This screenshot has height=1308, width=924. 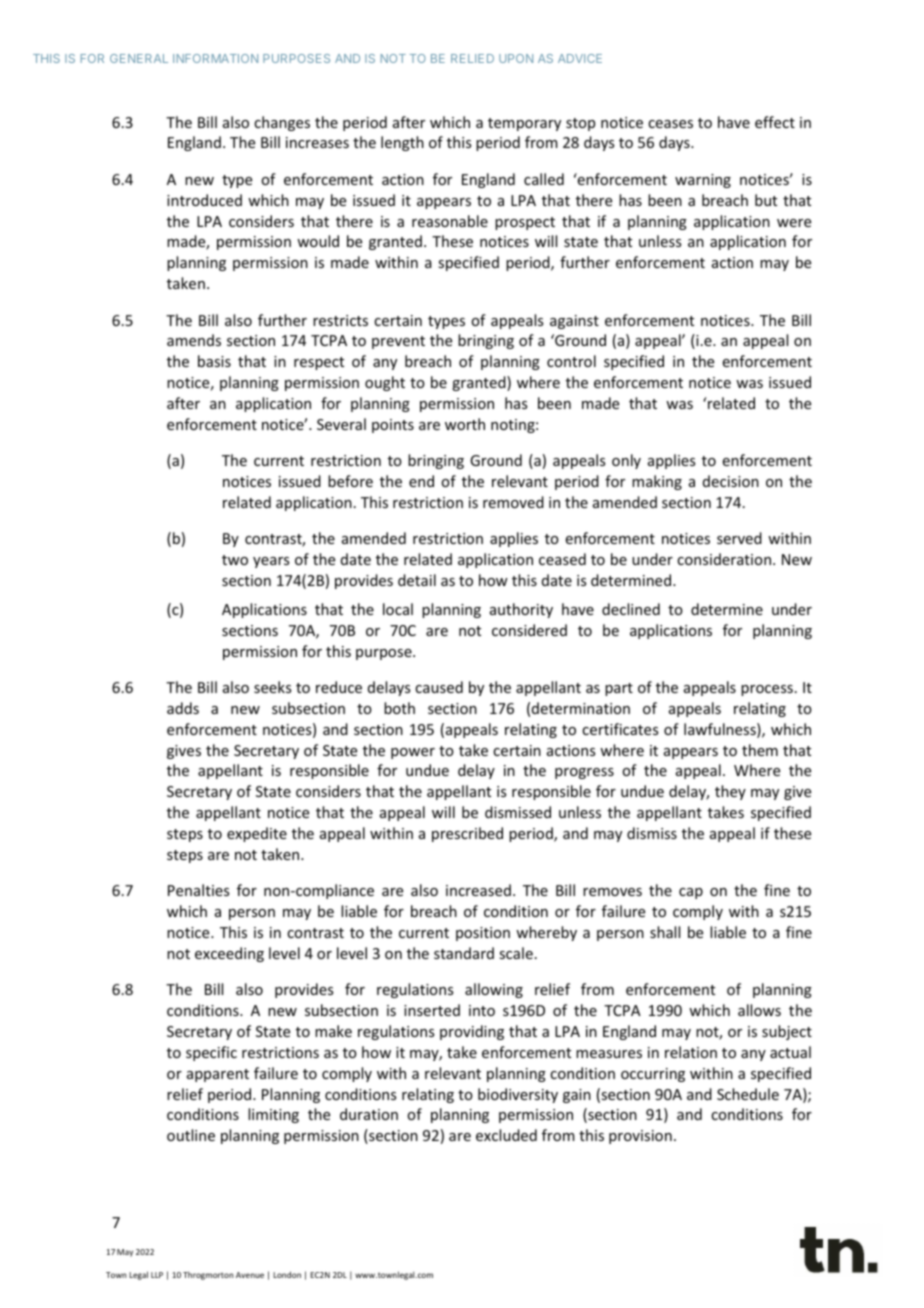 I want to click on ceases, so click(x=670, y=124).
